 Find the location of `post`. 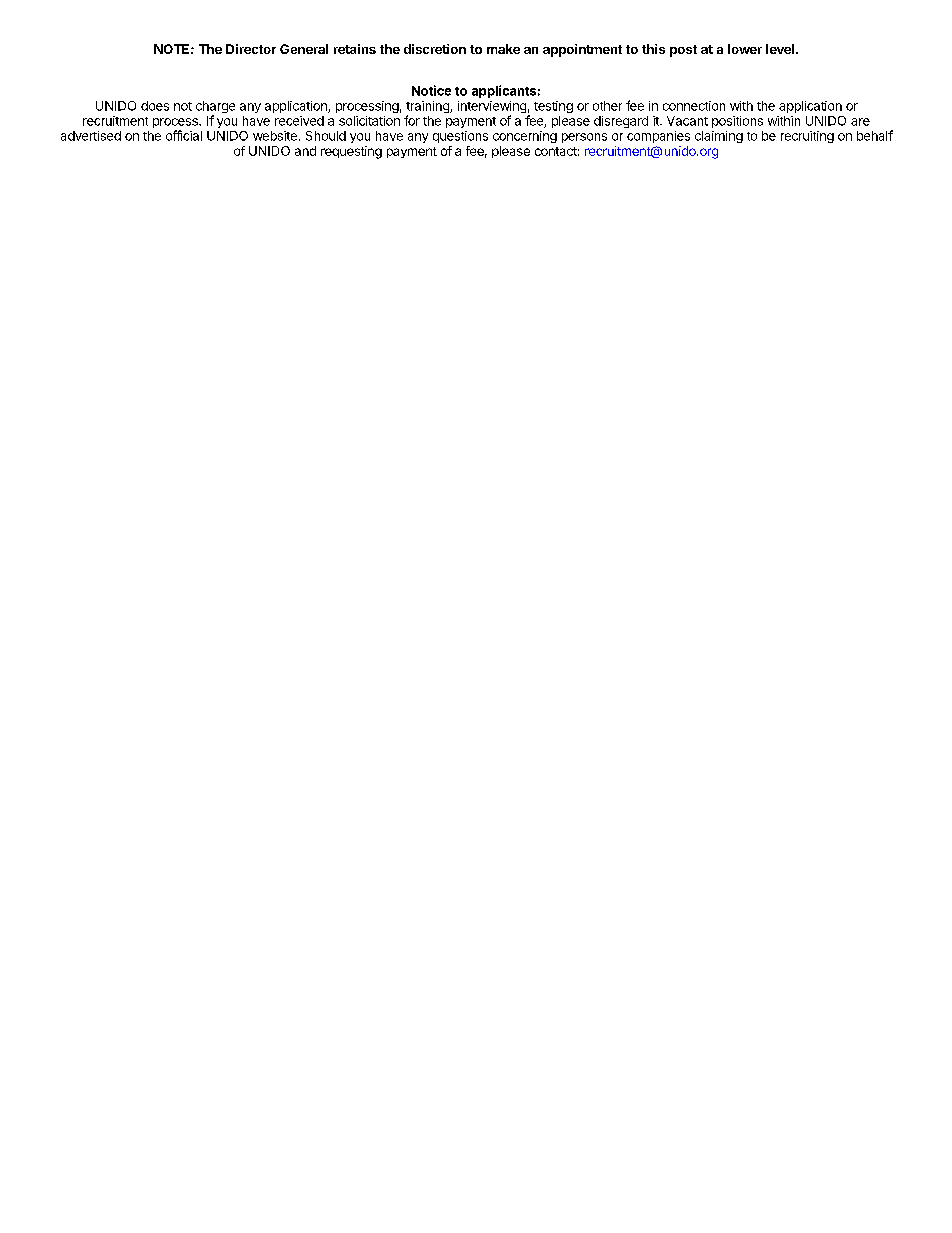

post is located at coordinates (683, 51).
